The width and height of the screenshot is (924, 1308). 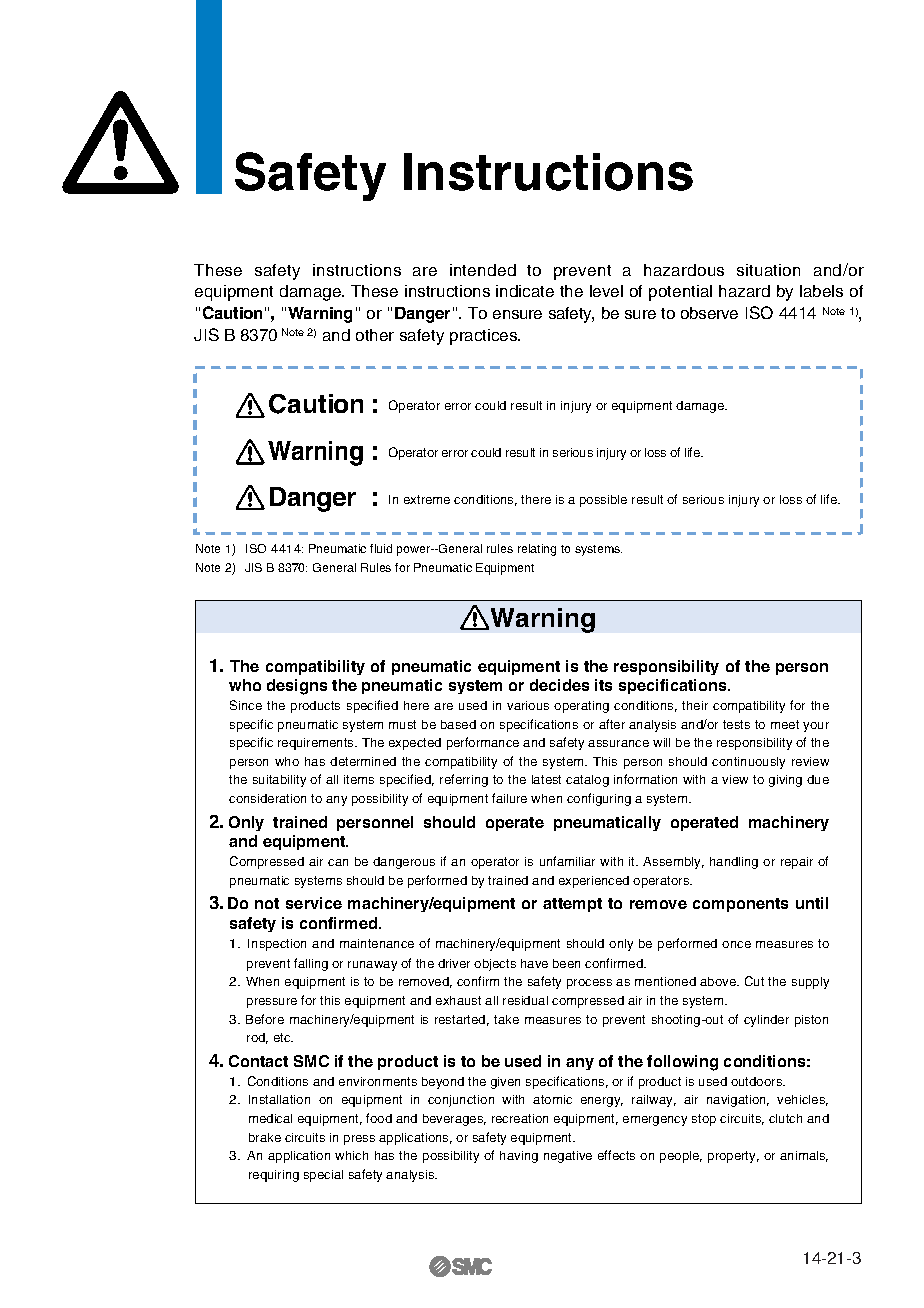 What do you see at coordinates (323, 1176) in the screenshot?
I see `special` at bounding box center [323, 1176].
